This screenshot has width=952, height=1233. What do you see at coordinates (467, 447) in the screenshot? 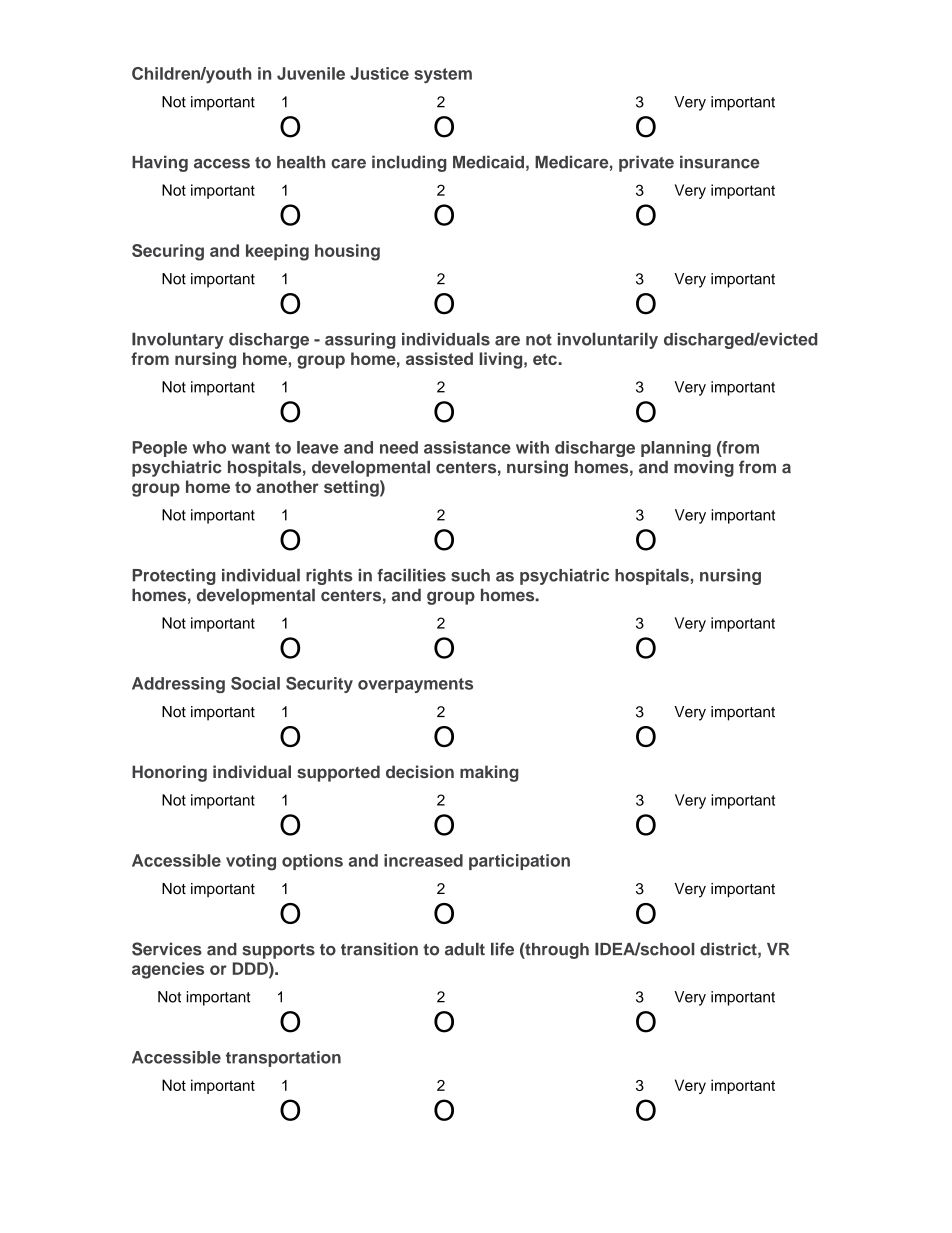
I see `assistance` at bounding box center [467, 447].
